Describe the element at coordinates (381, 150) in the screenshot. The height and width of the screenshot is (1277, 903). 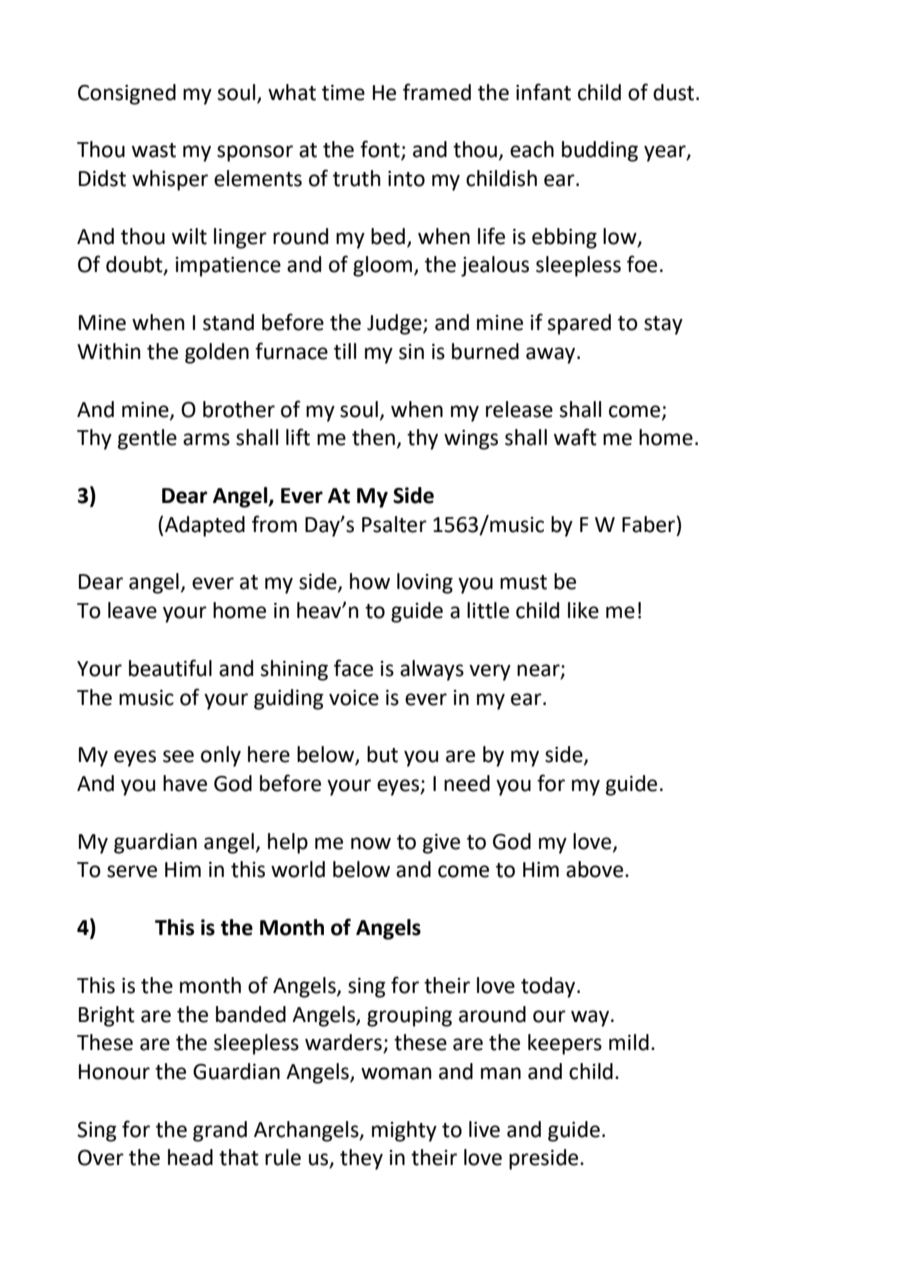
I see `font` at that location.
